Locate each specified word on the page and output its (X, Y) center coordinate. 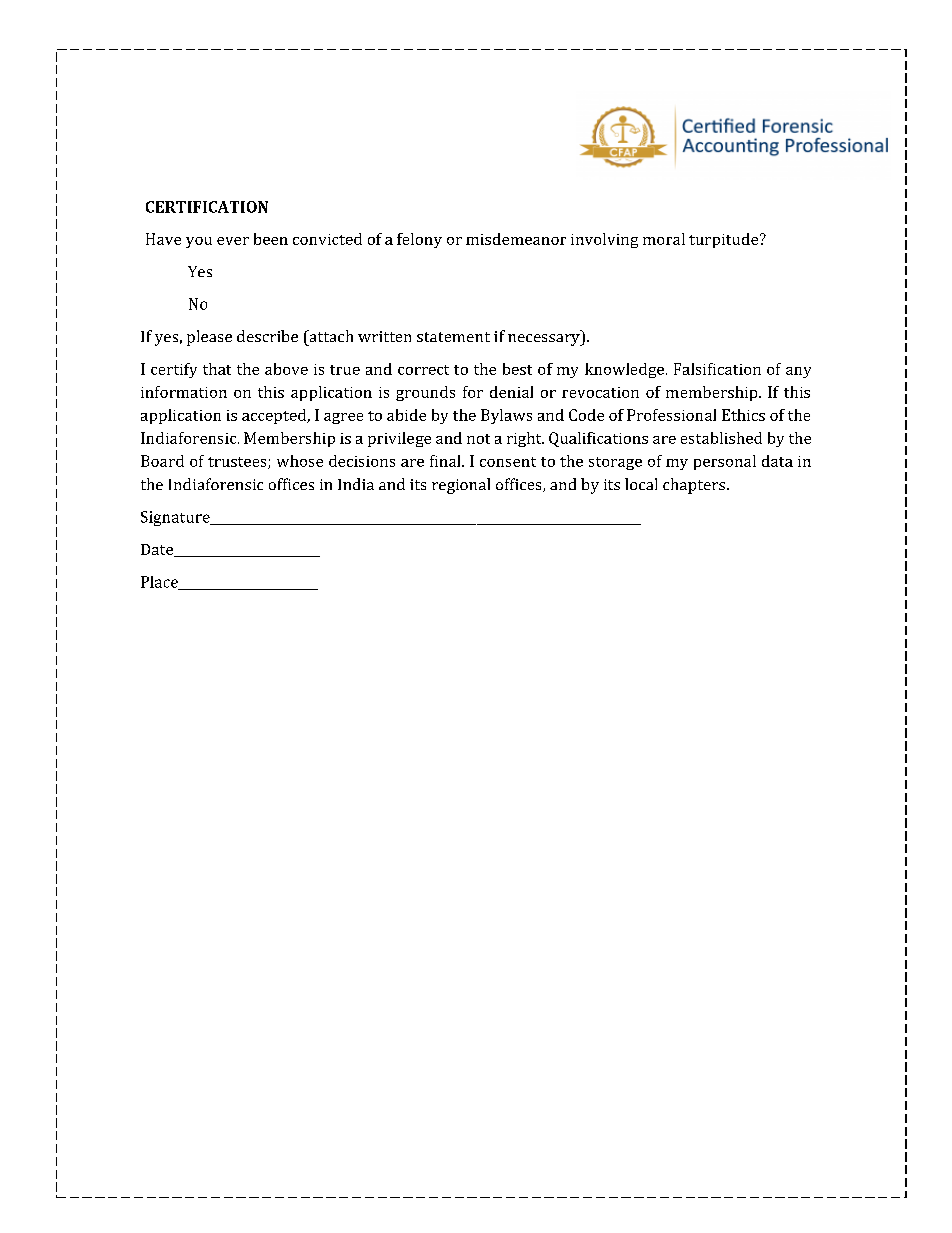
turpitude (725, 240)
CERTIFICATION (207, 207)
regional (461, 486)
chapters (694, 486)
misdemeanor (516, 239)
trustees (238, 463)
